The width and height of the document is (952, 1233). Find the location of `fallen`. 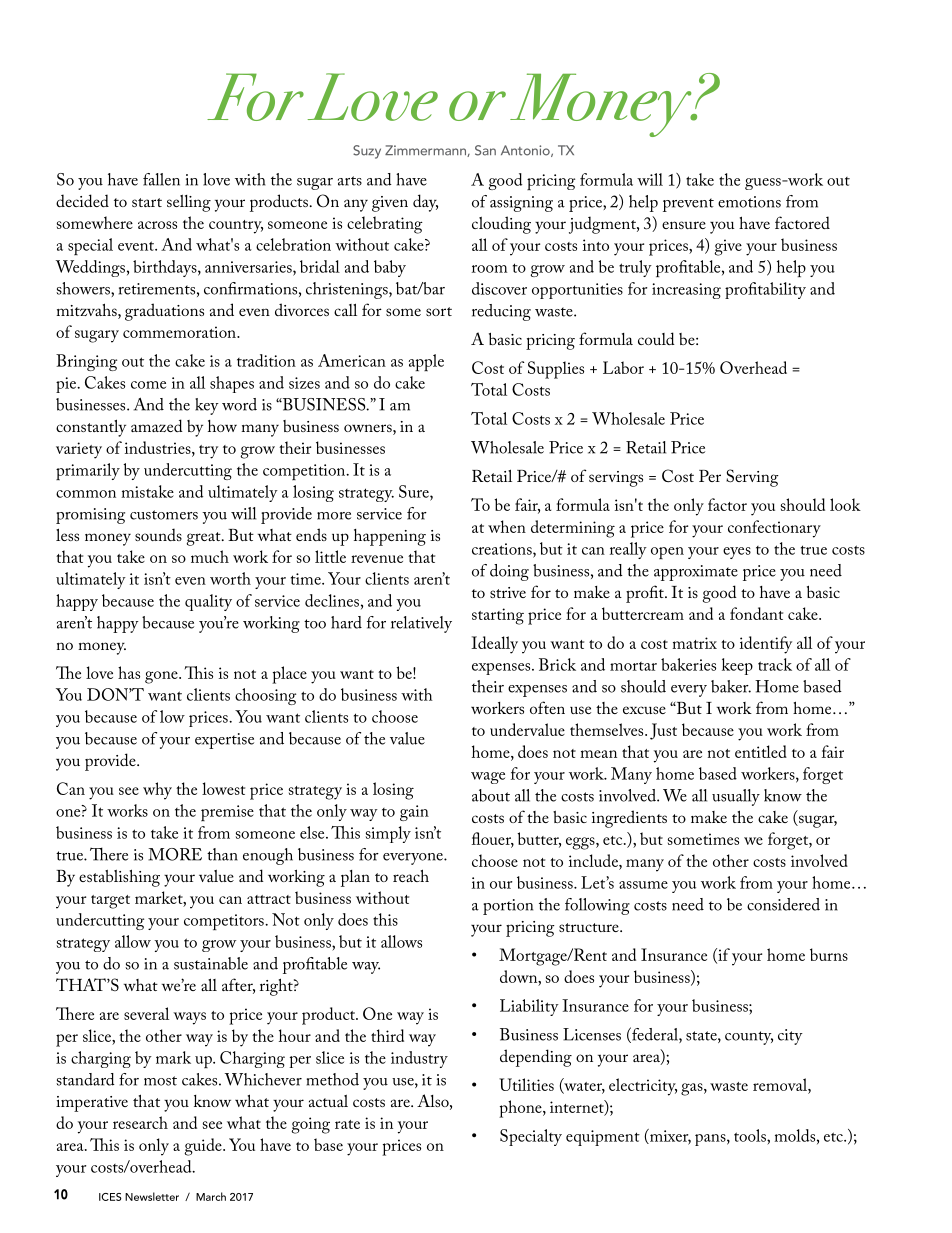

fallen is located at coordinates (161, 179).
